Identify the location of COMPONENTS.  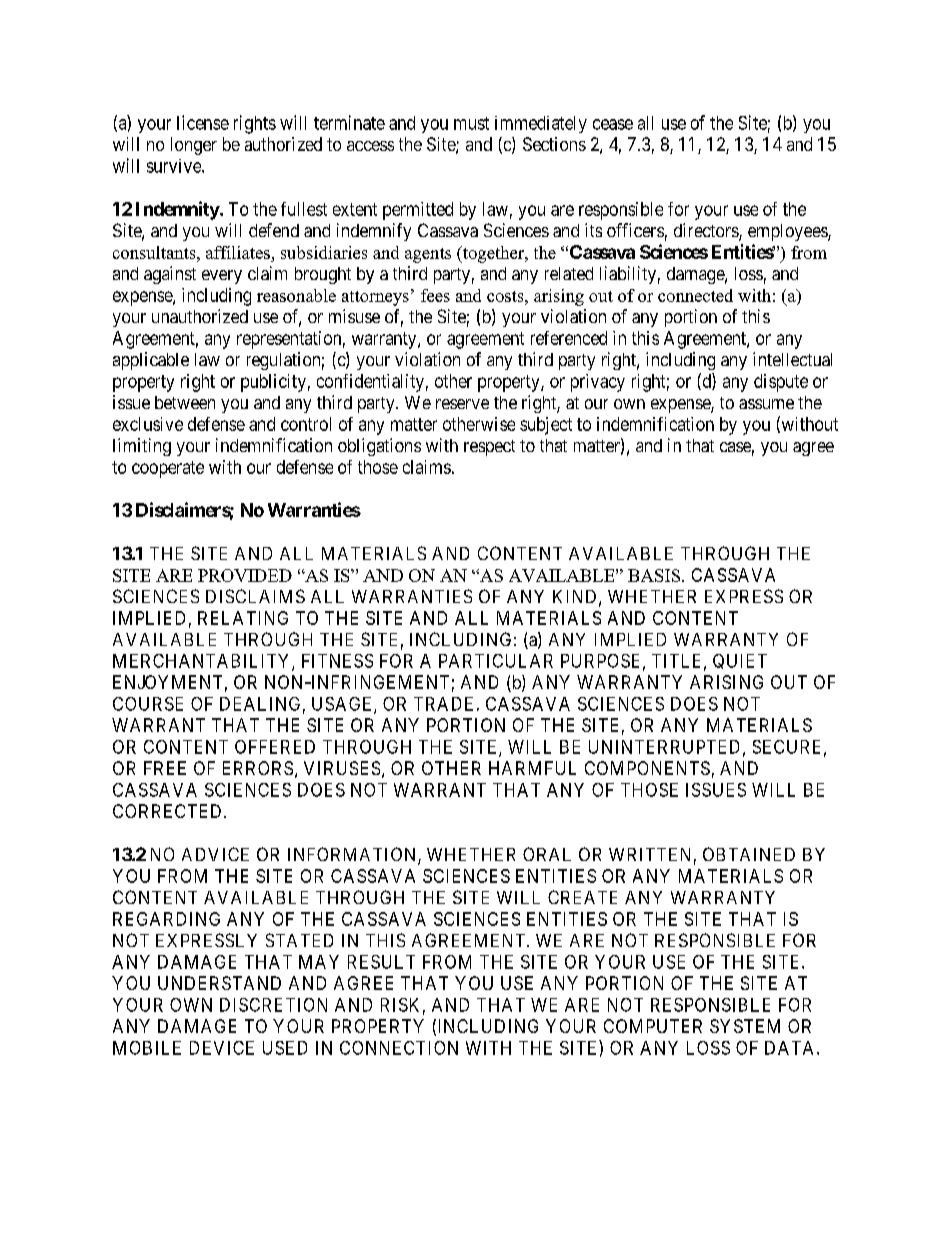
(647, 768).
